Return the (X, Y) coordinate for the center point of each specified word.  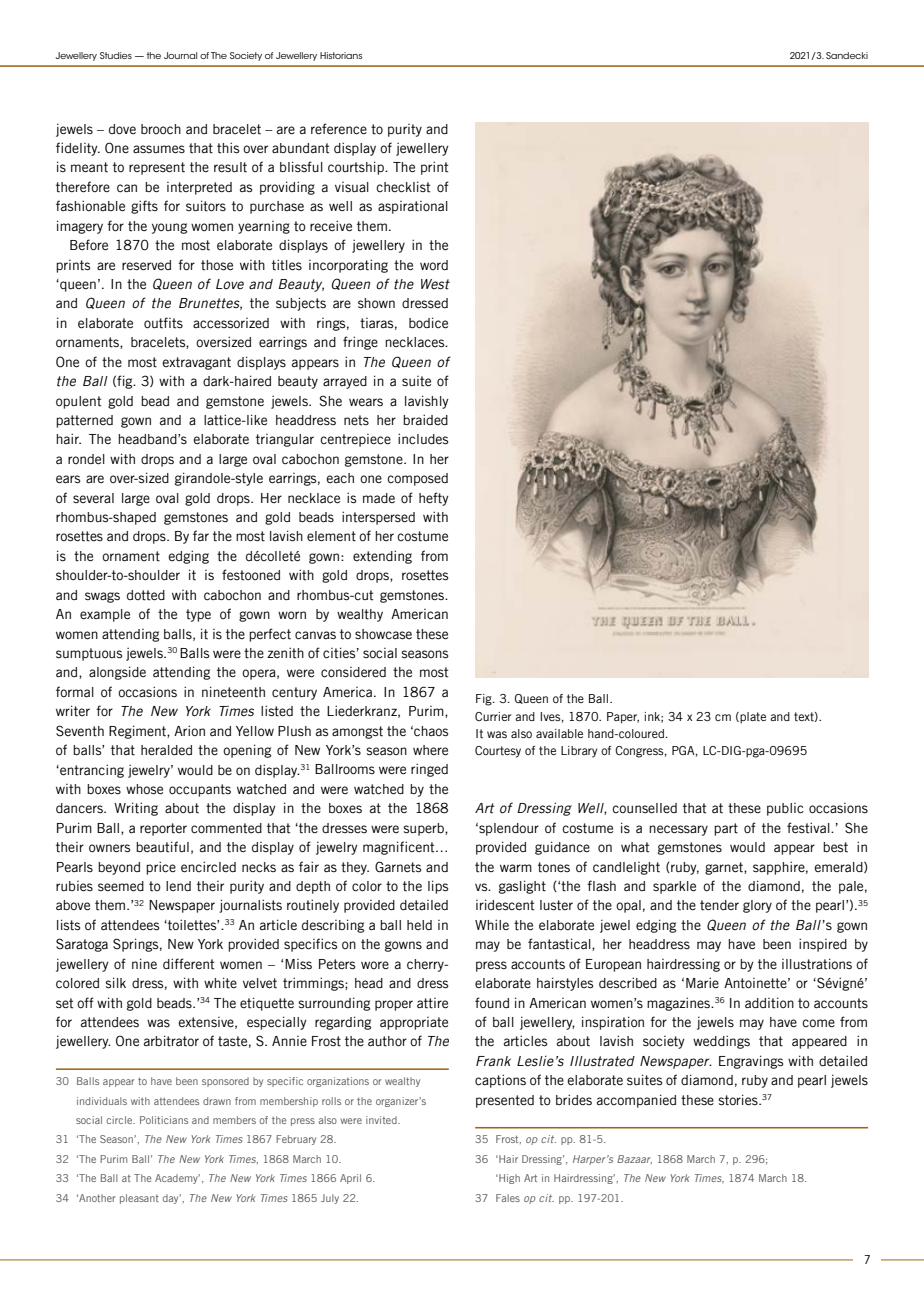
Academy (177, 1179)
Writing (136, 809)
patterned (84, 421)
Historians (341, 55)
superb (424, 829)
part (726, 829)
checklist (403, 187)
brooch (161, 129)
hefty (434, 499)
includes (423, 439)
